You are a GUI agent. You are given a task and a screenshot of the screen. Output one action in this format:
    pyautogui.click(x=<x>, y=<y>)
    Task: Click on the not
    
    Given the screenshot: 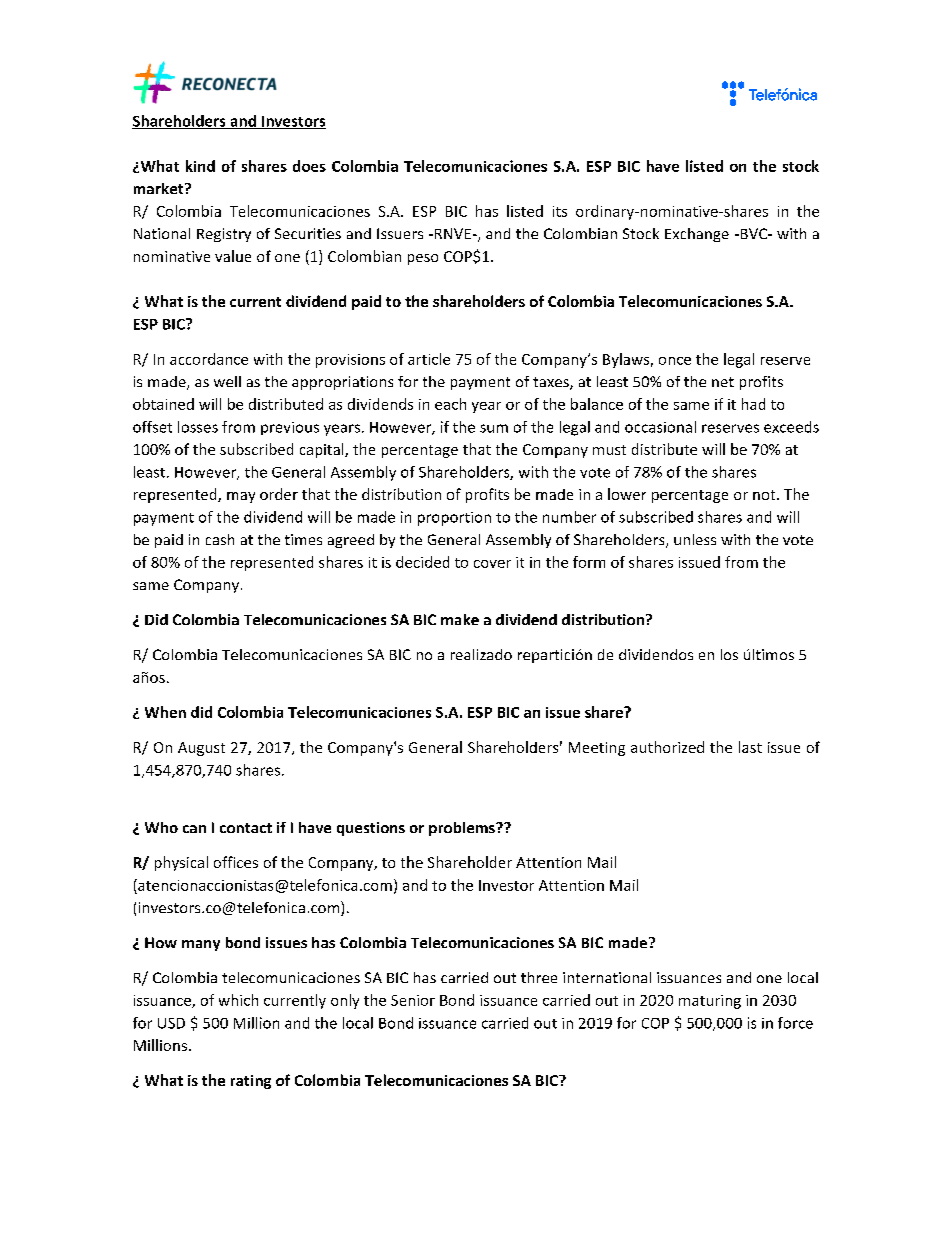 What is the action you would take?
    pyautogui.click(x=765, y=495)
